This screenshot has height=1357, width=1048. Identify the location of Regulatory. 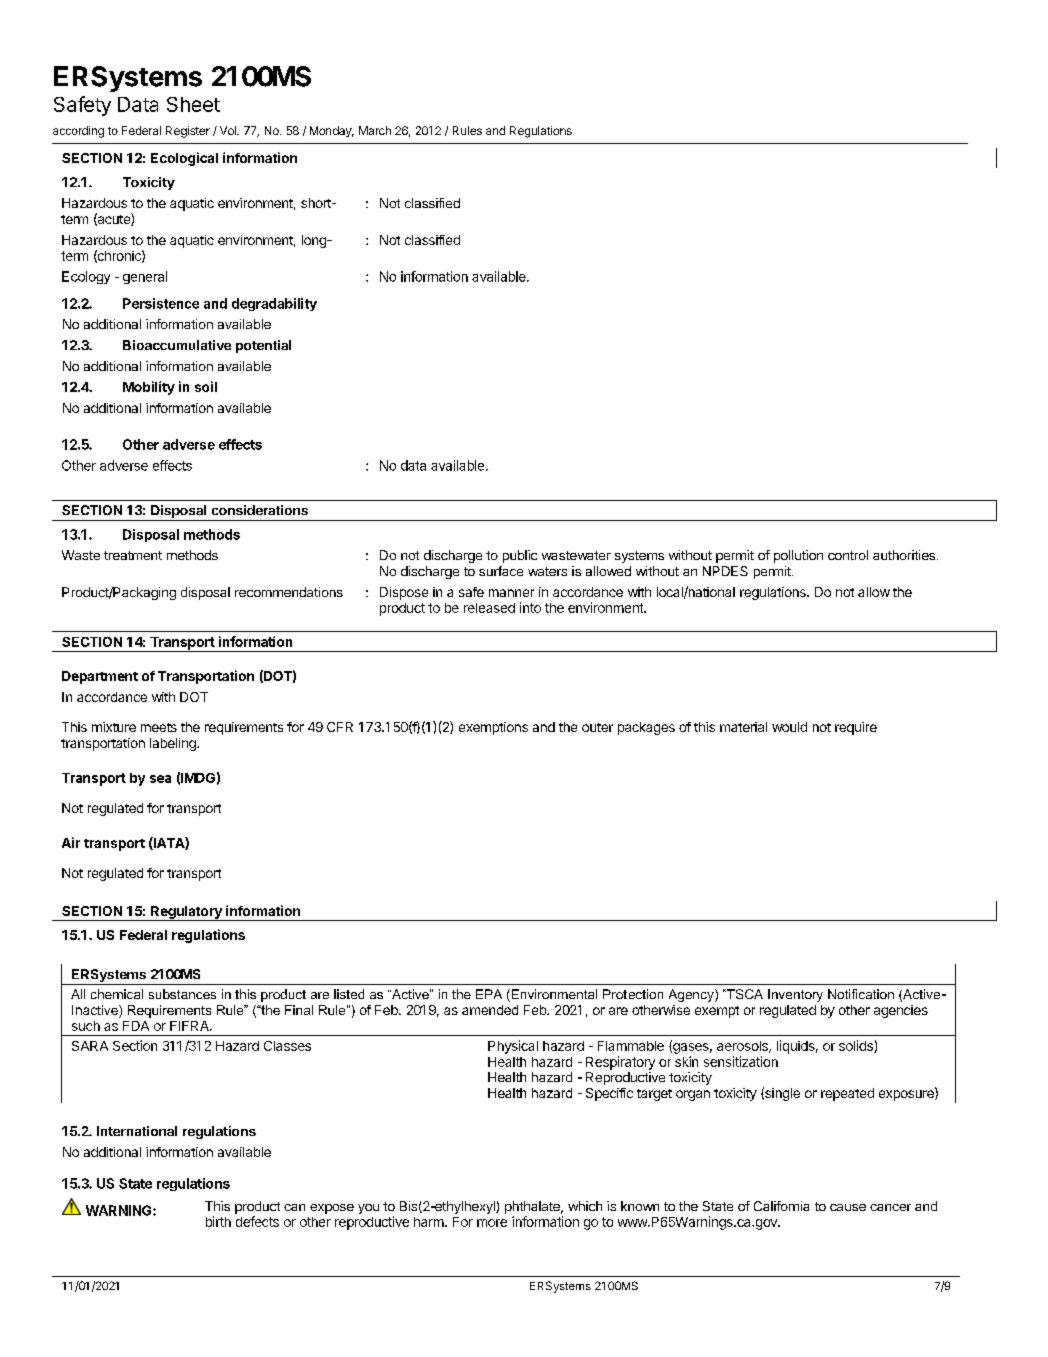
(186, 913).
